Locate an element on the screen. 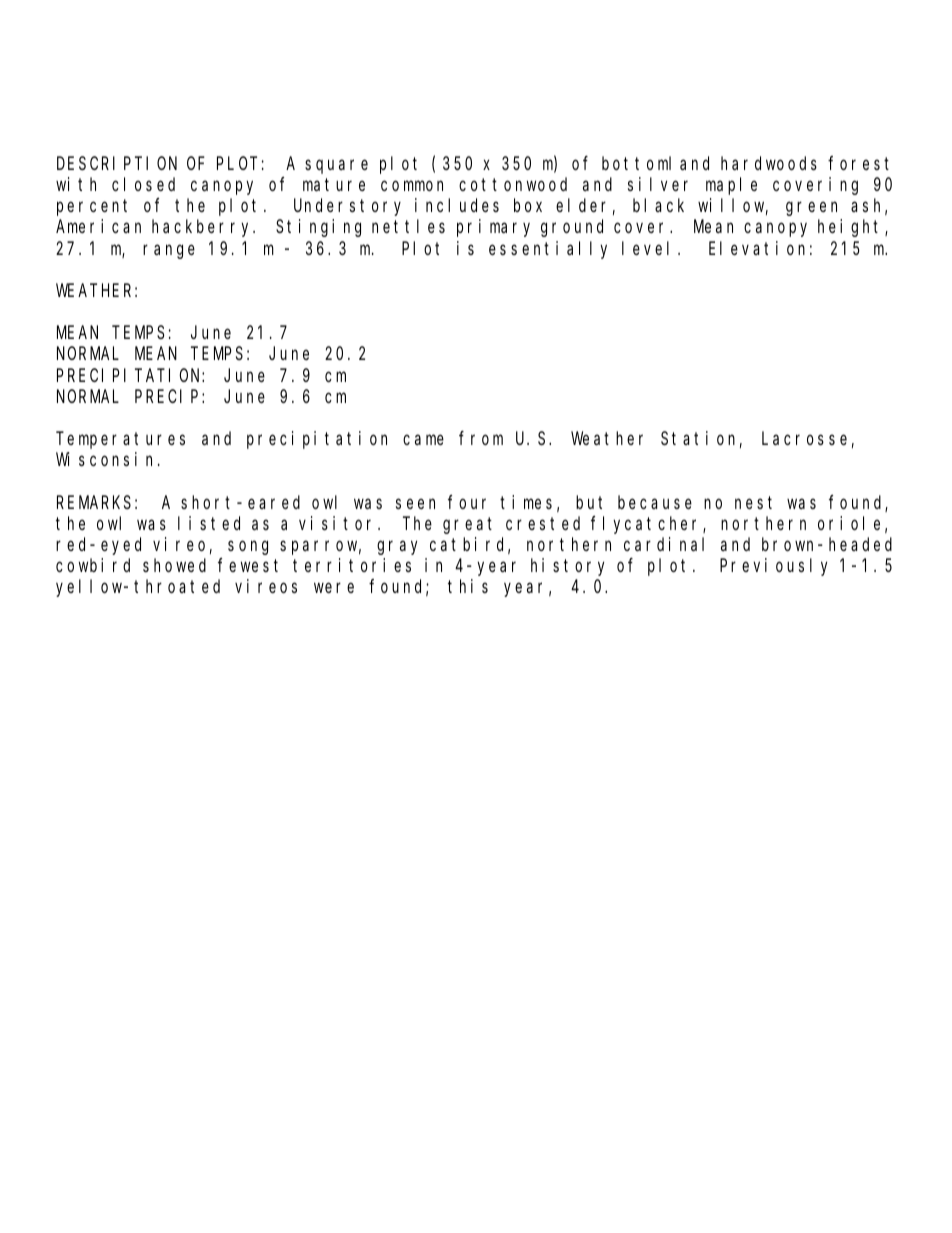  maple is located at coordinates (731, 186).
